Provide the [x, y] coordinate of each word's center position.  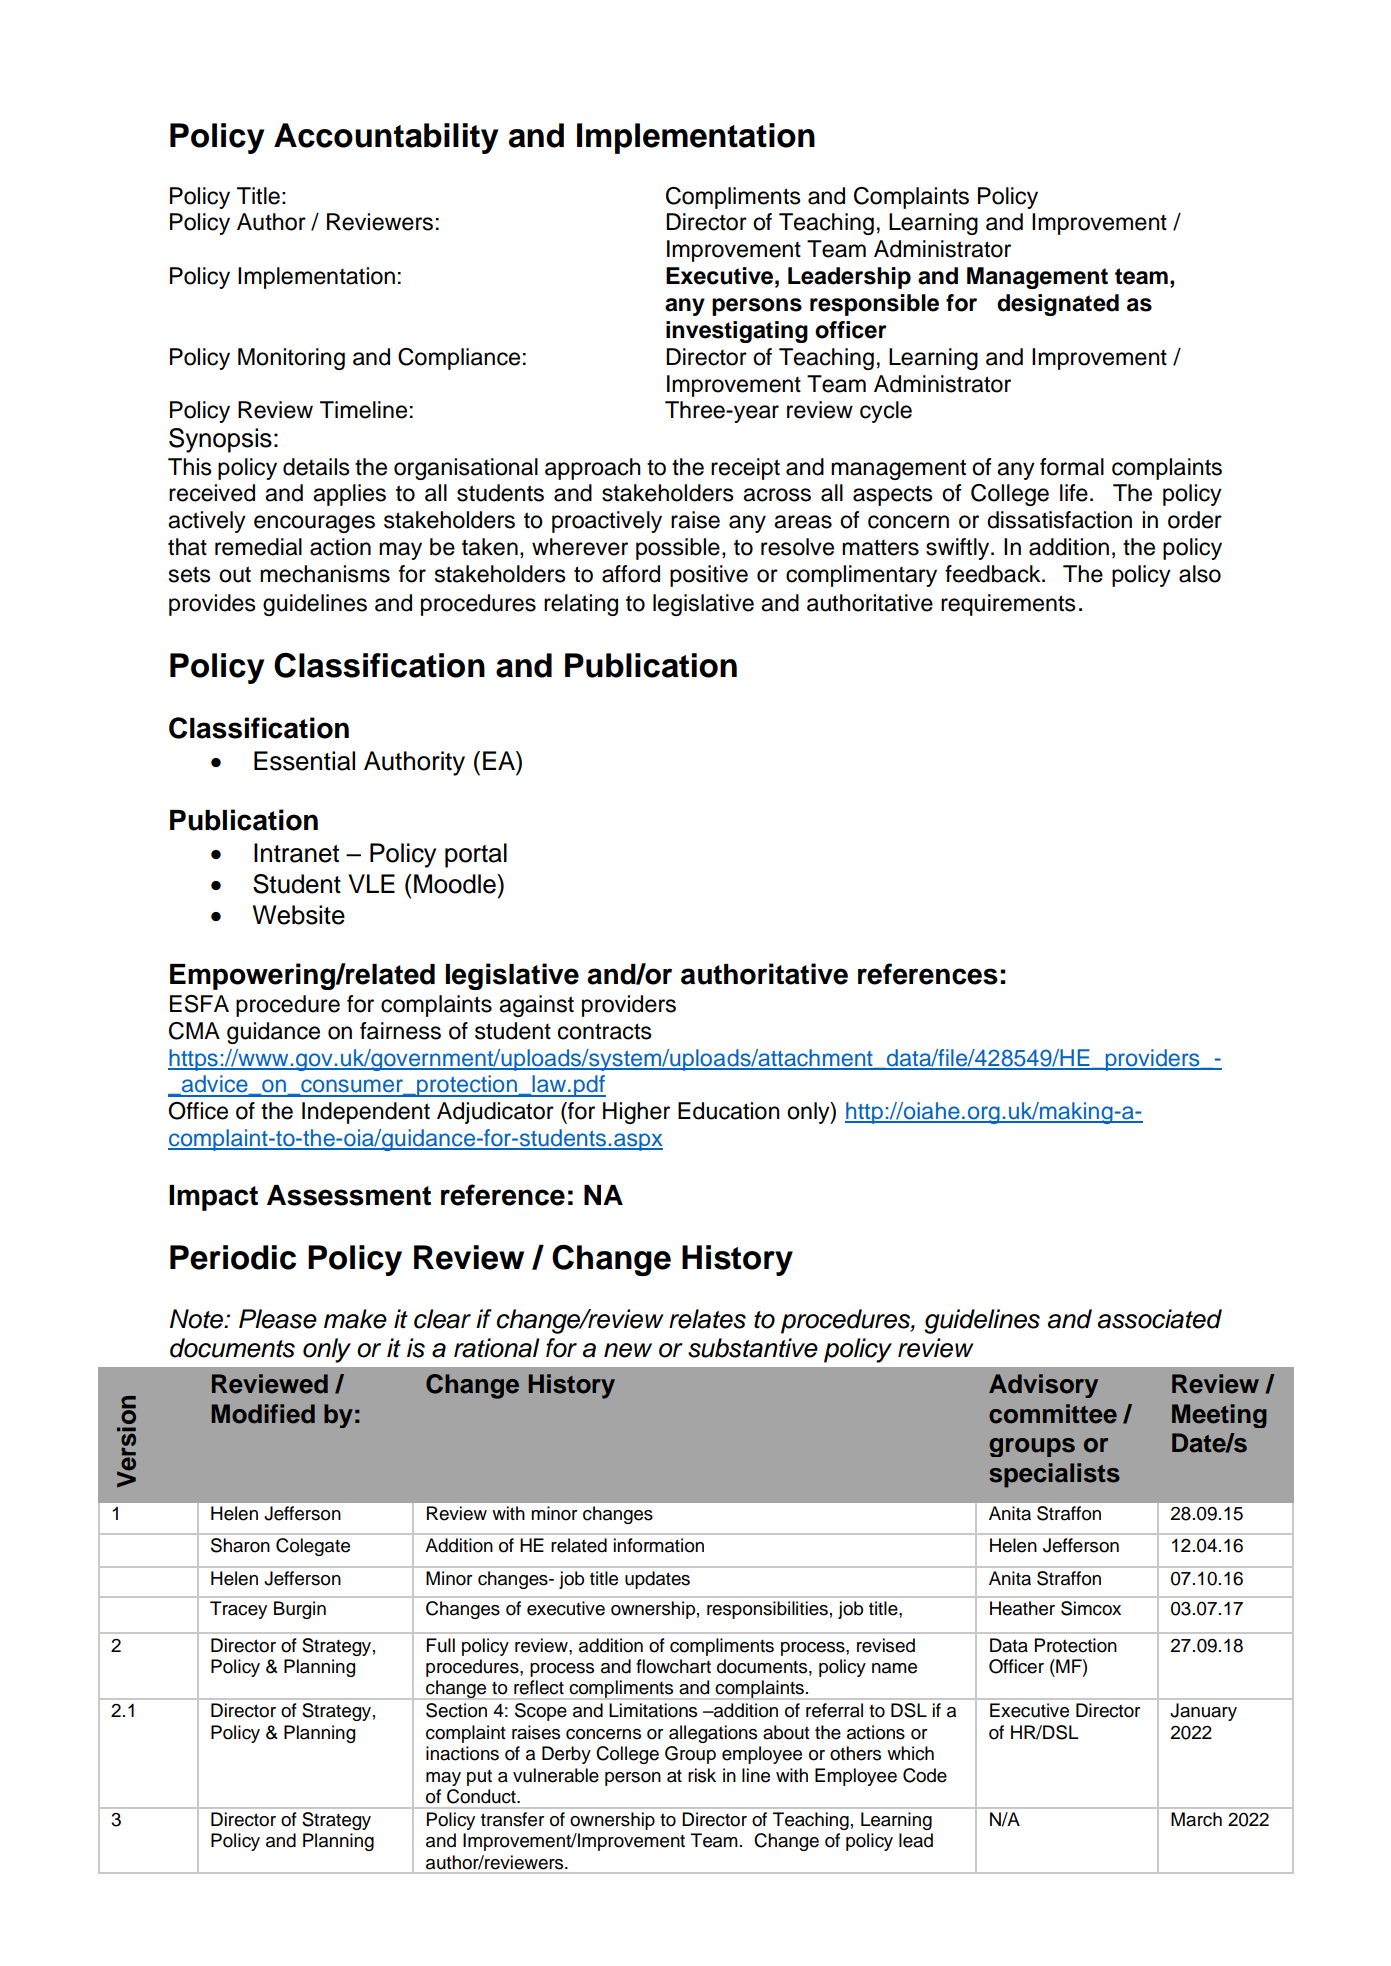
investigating [737, 332]
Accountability [386, 138]
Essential [304, 761]
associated [1160, 1319]
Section [456, 1710]
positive [709, 576]
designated [1058, 305]
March [1196, 1819]
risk [702, 1775]
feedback [994, 574]
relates [707, 1319]
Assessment [349, 1195]
